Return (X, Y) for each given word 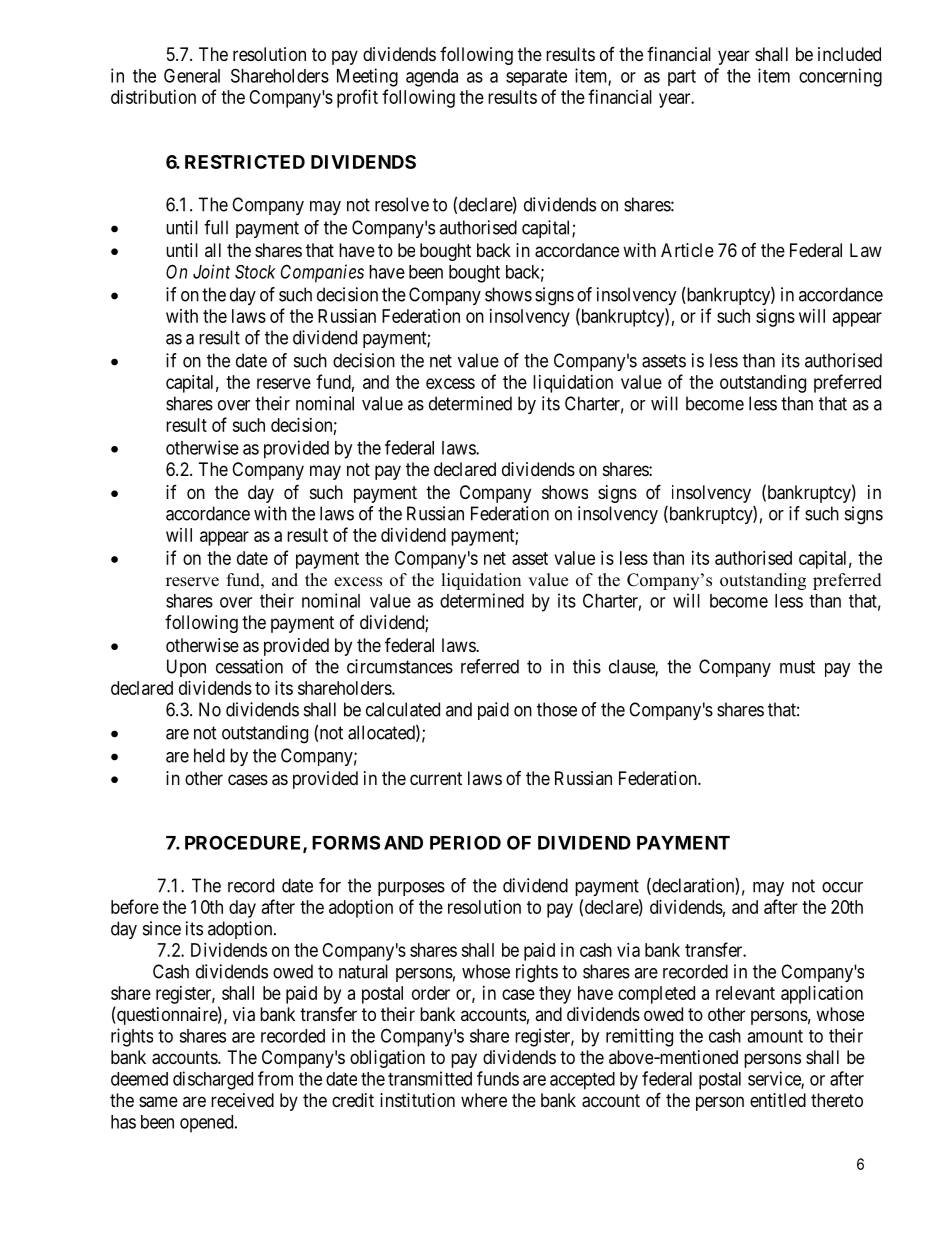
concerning (840, 77)
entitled (778, 1100)
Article (687, 250)
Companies (322, 273)
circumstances (400, 666)
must (797, 667)
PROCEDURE (244, 843)
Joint (211, 271)
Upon (186, 668)
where (484, 1100)
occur (842, 887)
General (192, 75)
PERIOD (465, 842)
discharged (213, 1080)
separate (536, 78)
